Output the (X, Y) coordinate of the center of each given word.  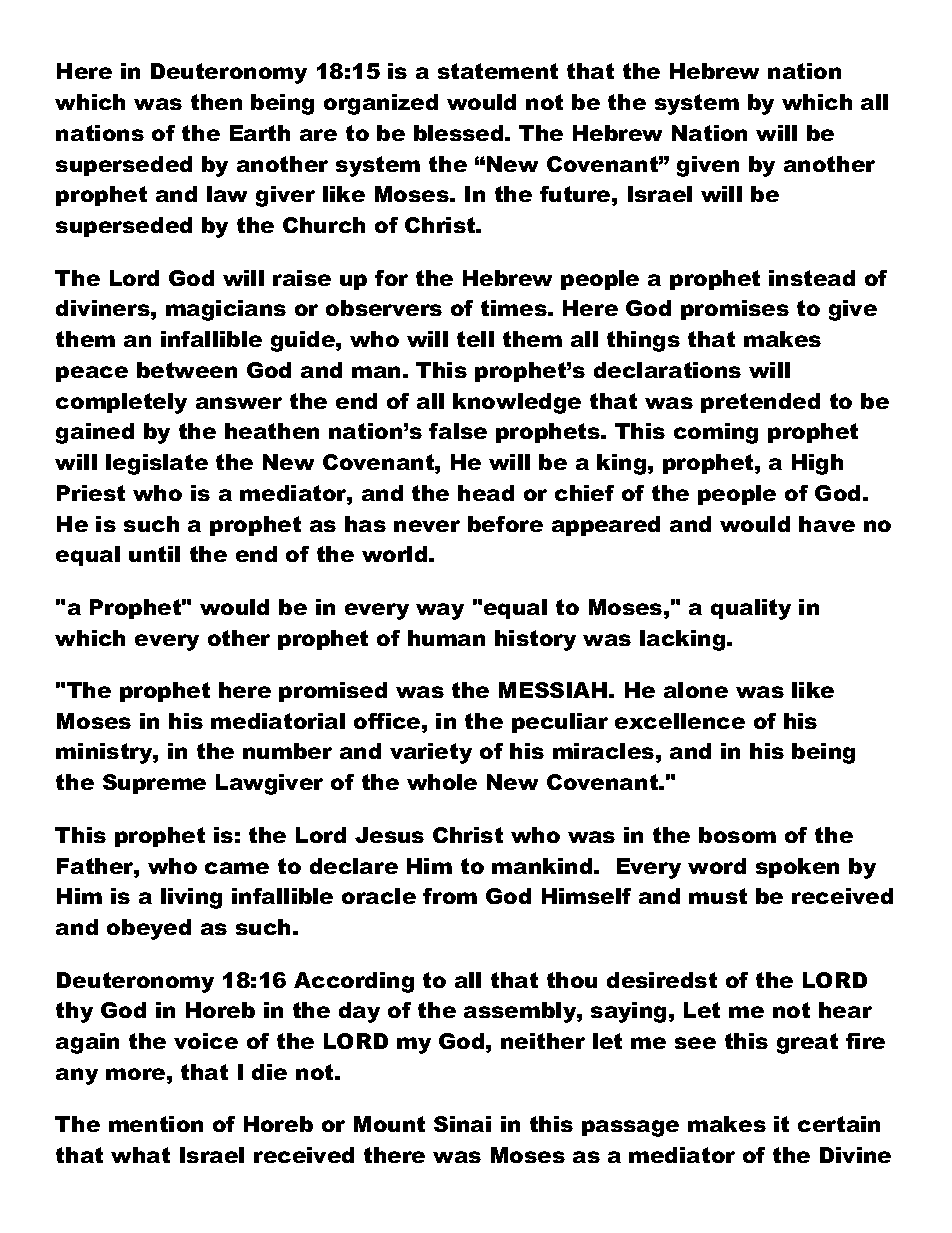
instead (812, 278)
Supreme (154, 784)
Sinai (462, 1124)
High (817, 464)
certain (839, 1124)
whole (442, 782)
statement (498, 71)
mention (156, 1124)
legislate (157, 464)
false (458, 431)
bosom (737, 835)
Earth (260, 133)
